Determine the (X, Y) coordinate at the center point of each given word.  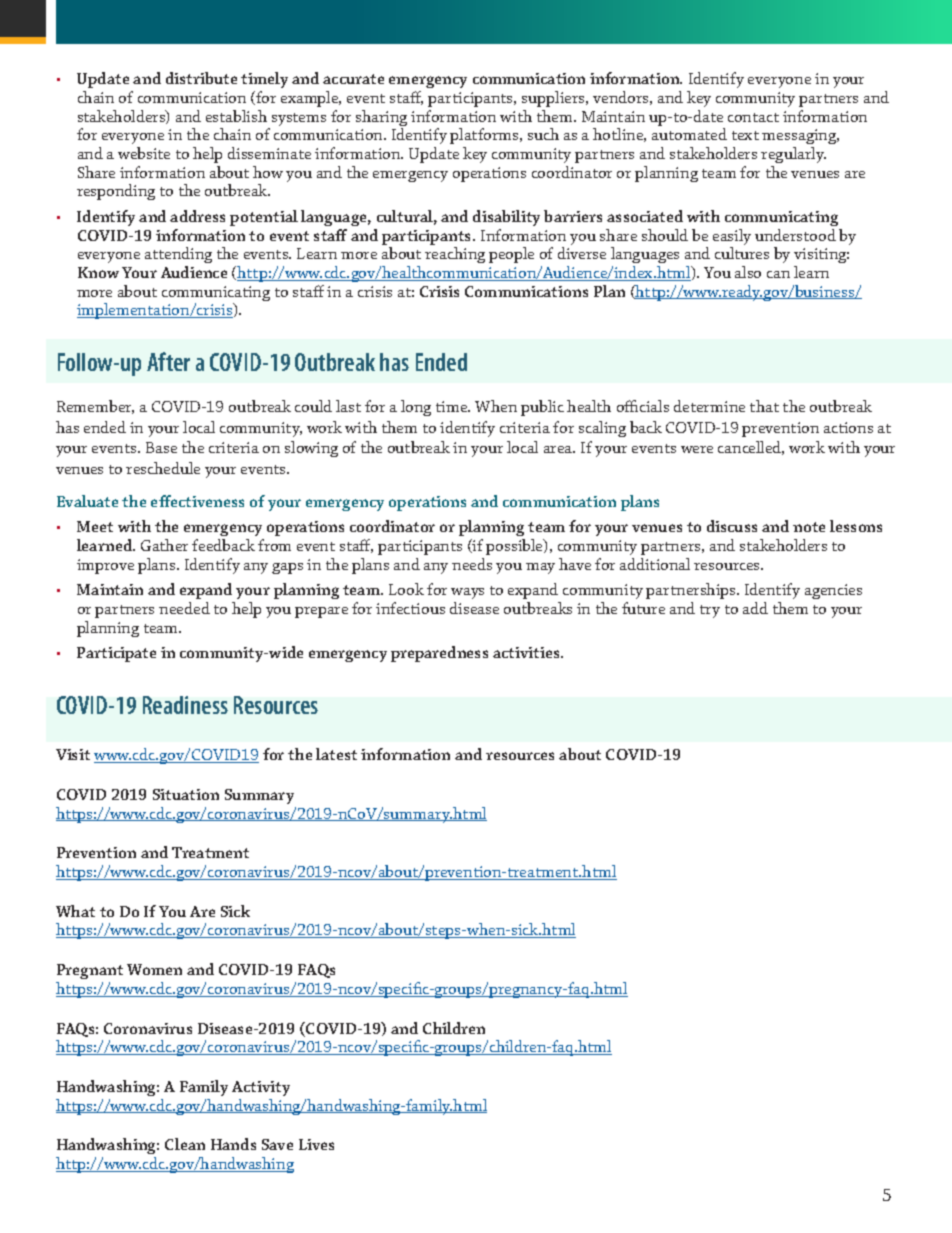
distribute (201, 78)
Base (161, 447)
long (416, 408)
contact (753, 117)
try (710, 611)
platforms (485, 136)
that (764, 406)
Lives (316, 1144)
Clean (185, 1144)
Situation (186, 794)
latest (336, 754)
